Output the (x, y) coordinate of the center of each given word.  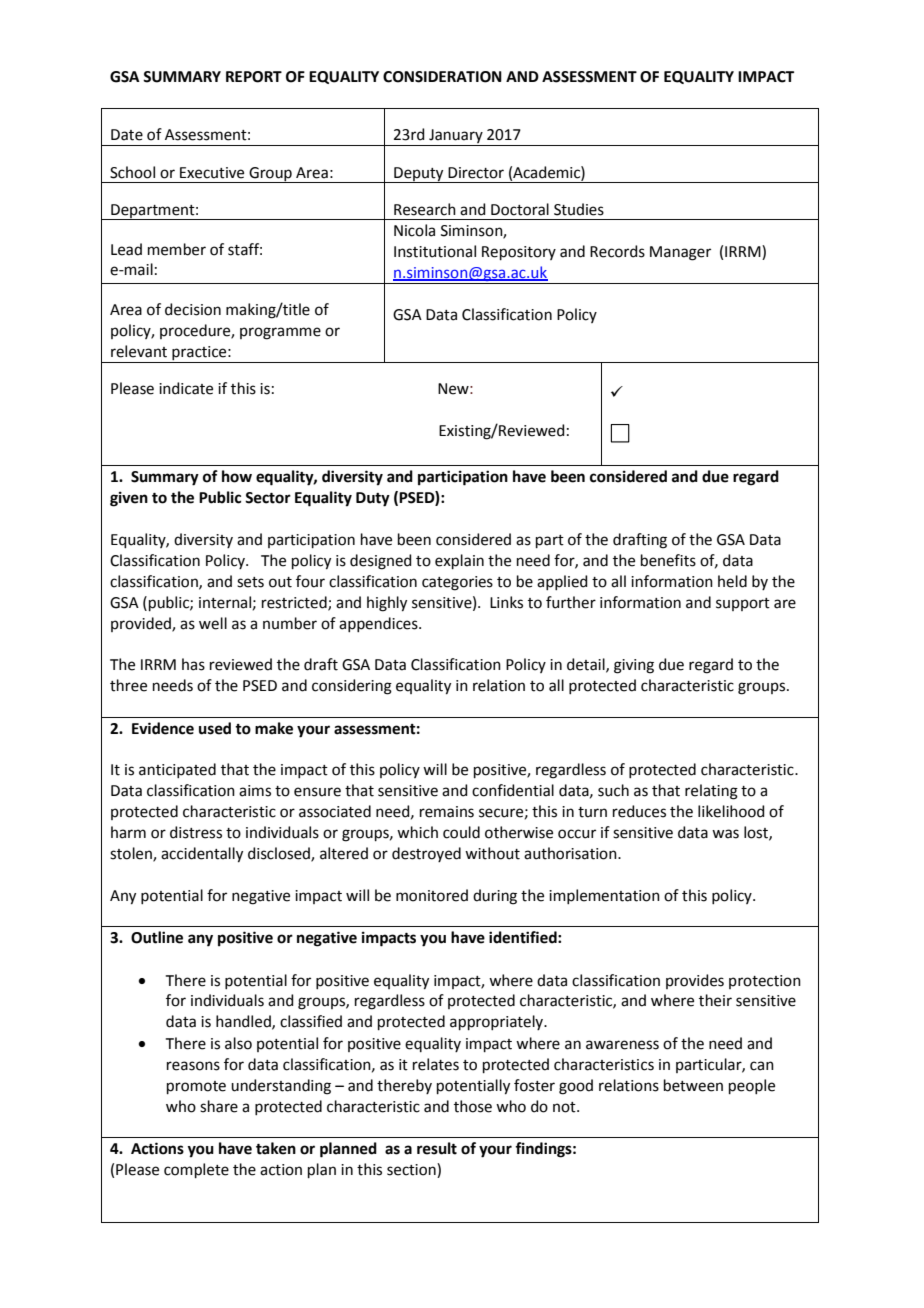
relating (711, 792)
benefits (668, 560)
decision (193, 309)
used (215, 728)
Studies (579, 209)
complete (196, 1170)
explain (459, 561)
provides (695, 981)
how (237, 476)
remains (447, 812)
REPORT (254, 77)
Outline (157, 937)
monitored (432, 895)
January (456, 137)
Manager (680, 253)
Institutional (435, 251)
